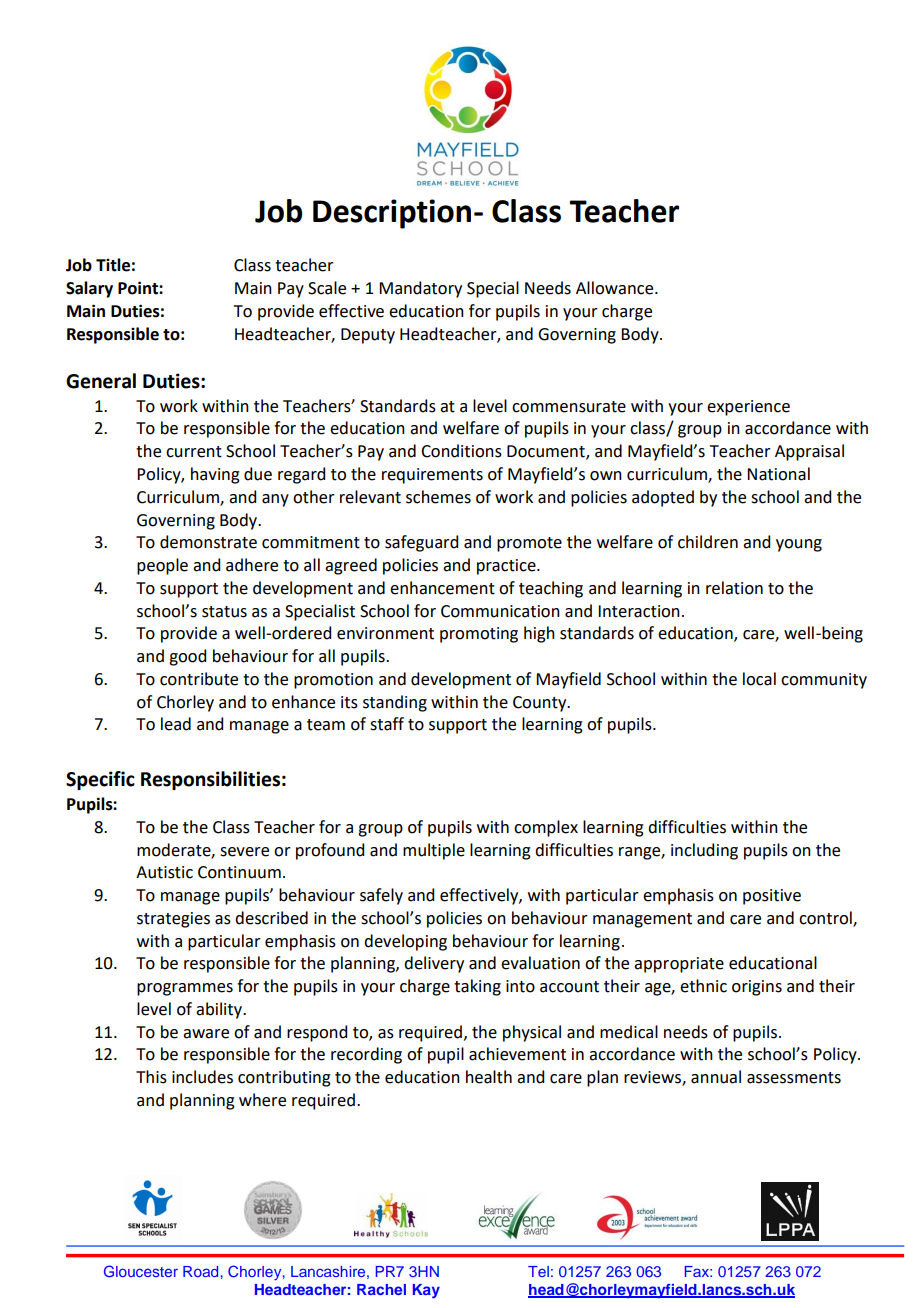 Image resolution: width=924 pixels, height=1308 pixels. Describe the element at coordinates (426, 1291) in the page. I see `Kay` at that location.
